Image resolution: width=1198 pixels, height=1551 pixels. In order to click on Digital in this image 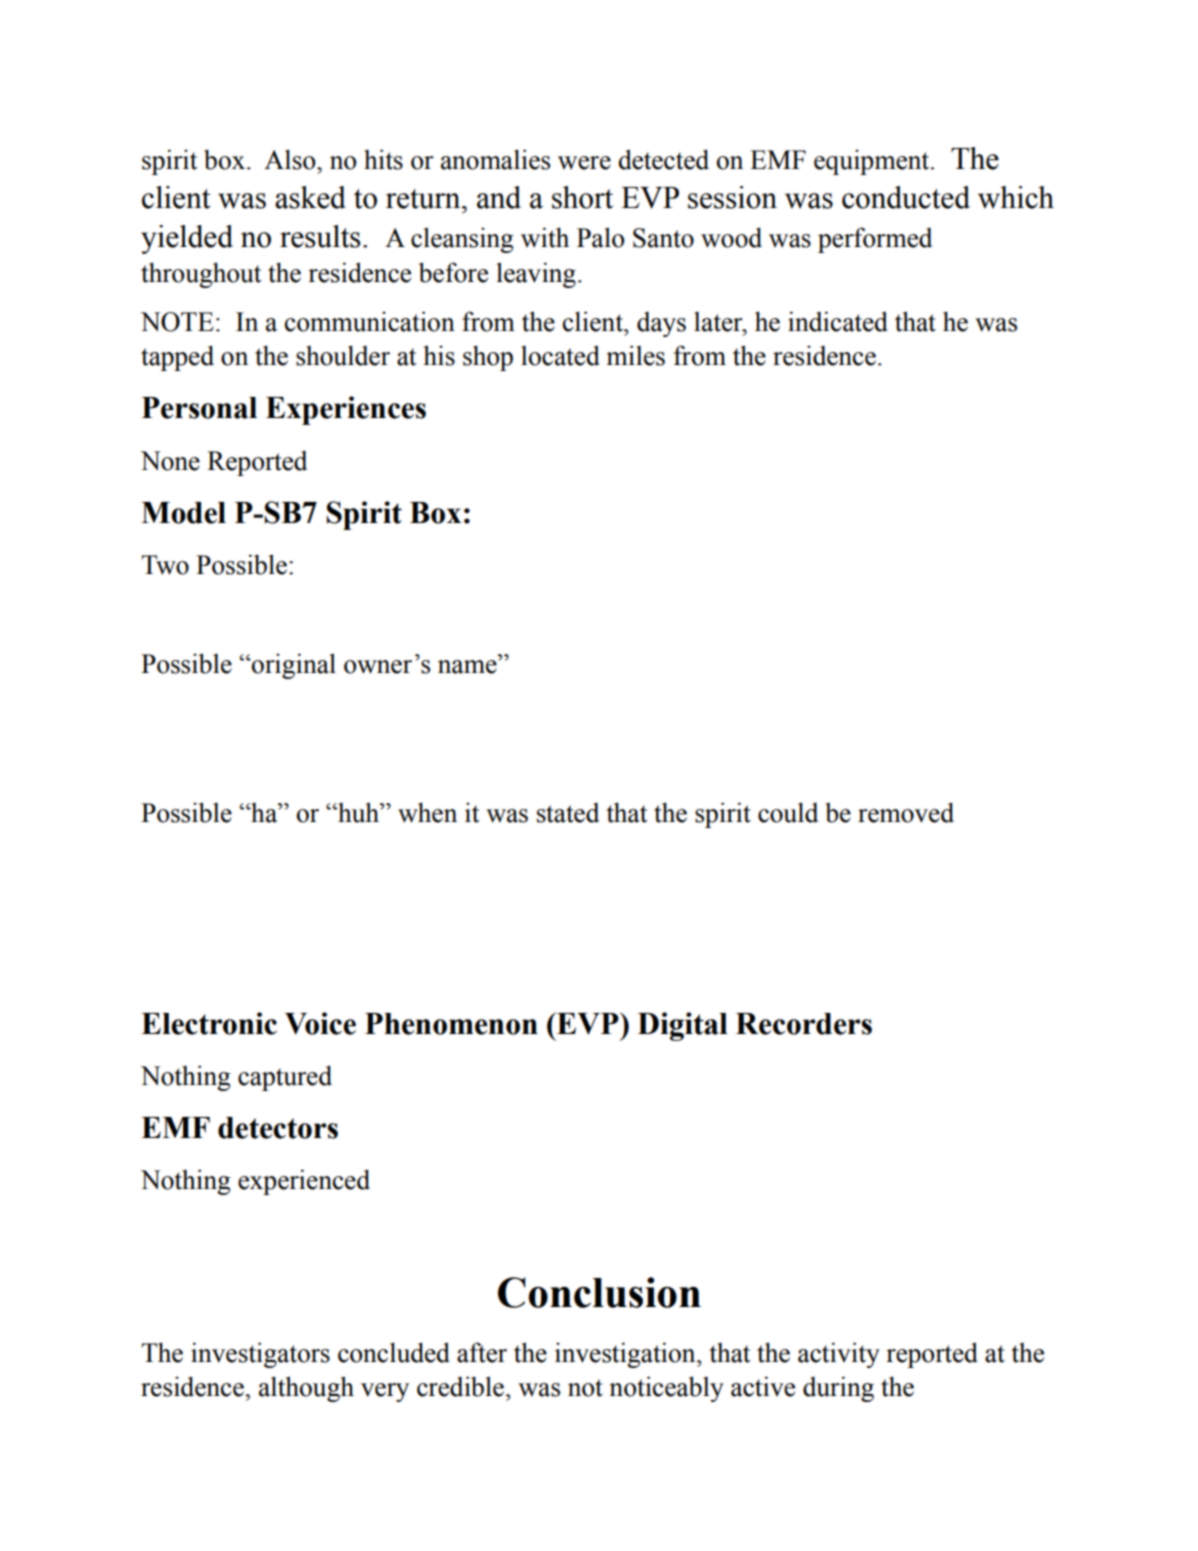, I will do `click(683, 1026)`.
